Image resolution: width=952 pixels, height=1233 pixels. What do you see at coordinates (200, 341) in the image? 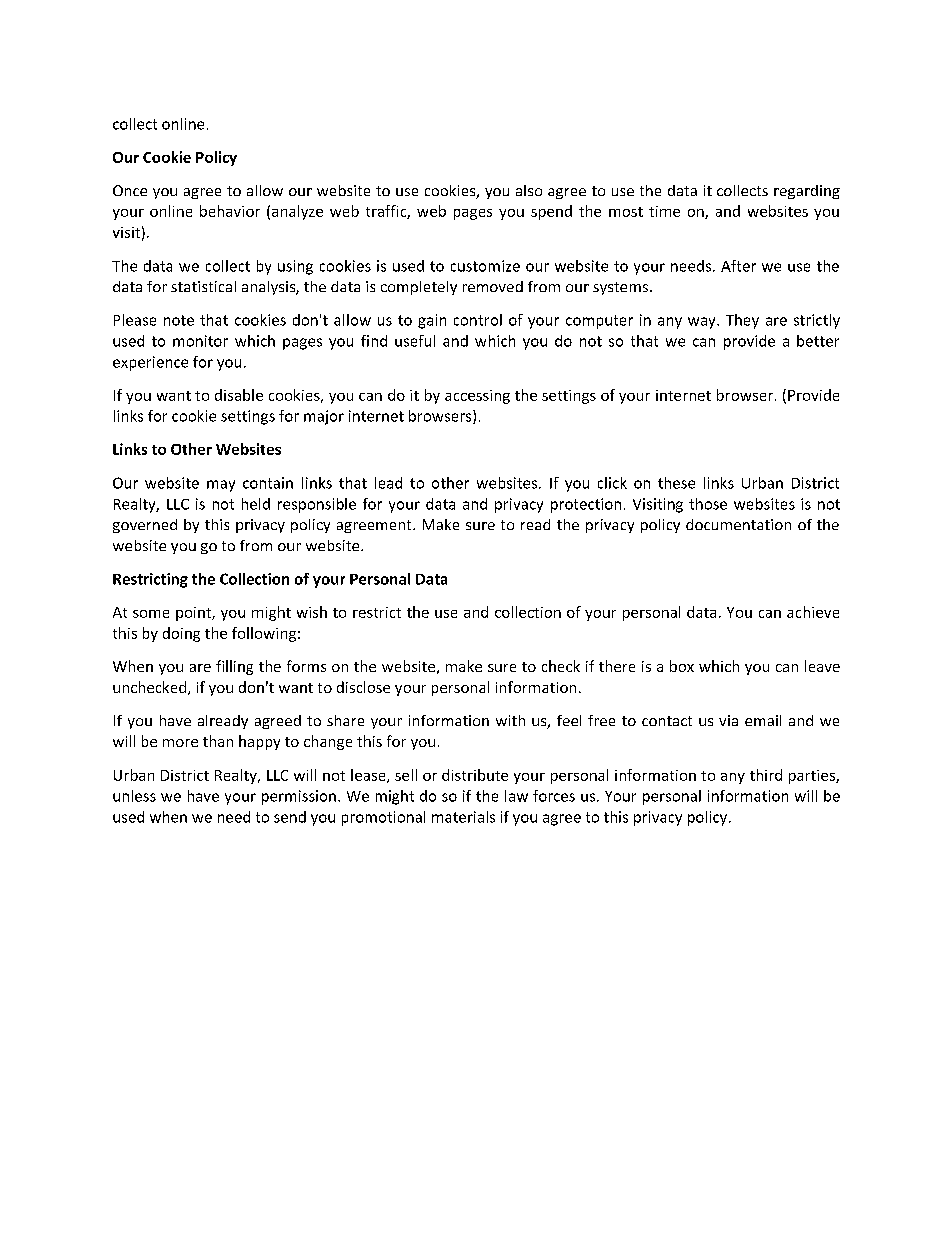
I see `monitor` at bounding box center [200, 341].
